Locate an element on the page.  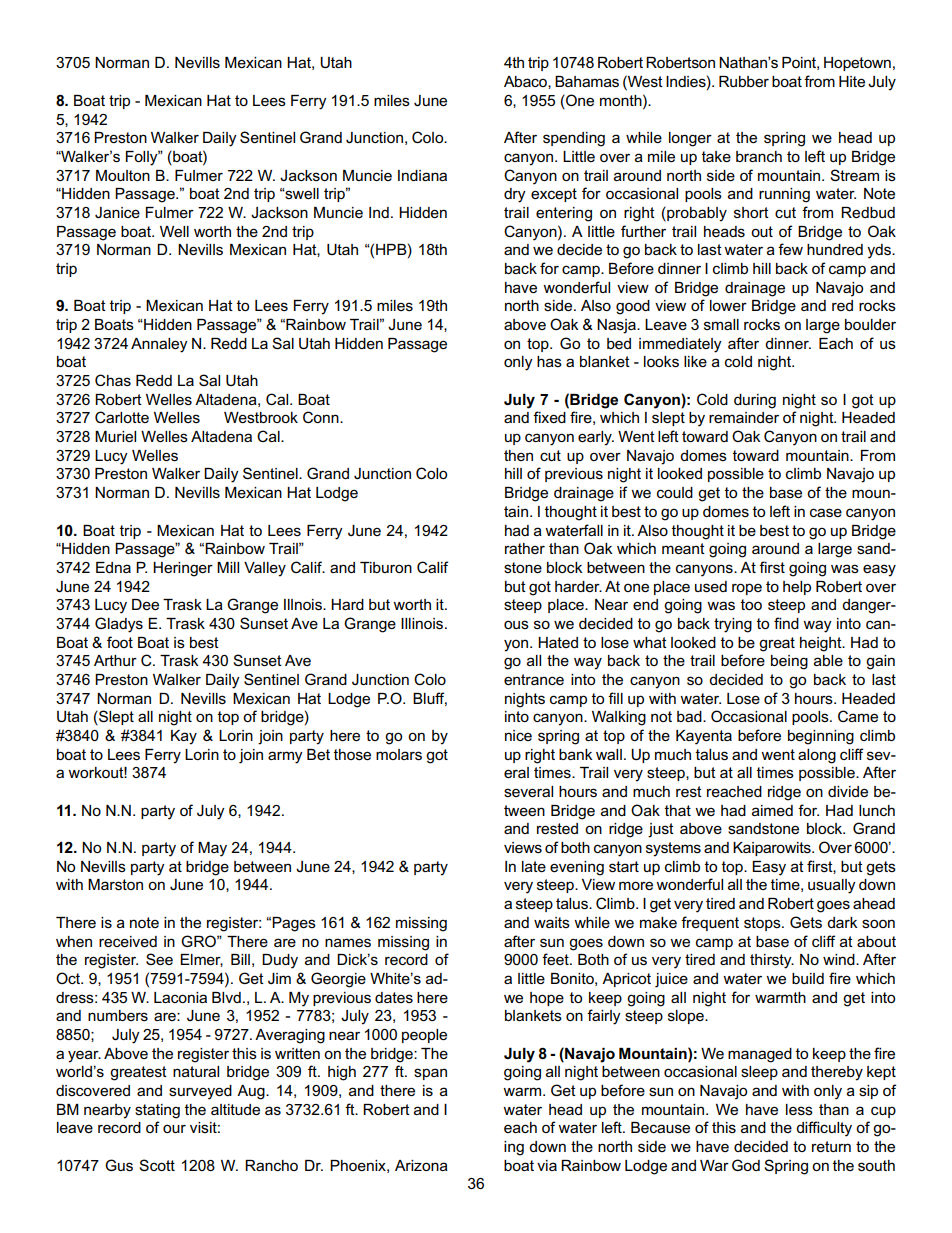
Dee is located at coordinates (145, 604).
